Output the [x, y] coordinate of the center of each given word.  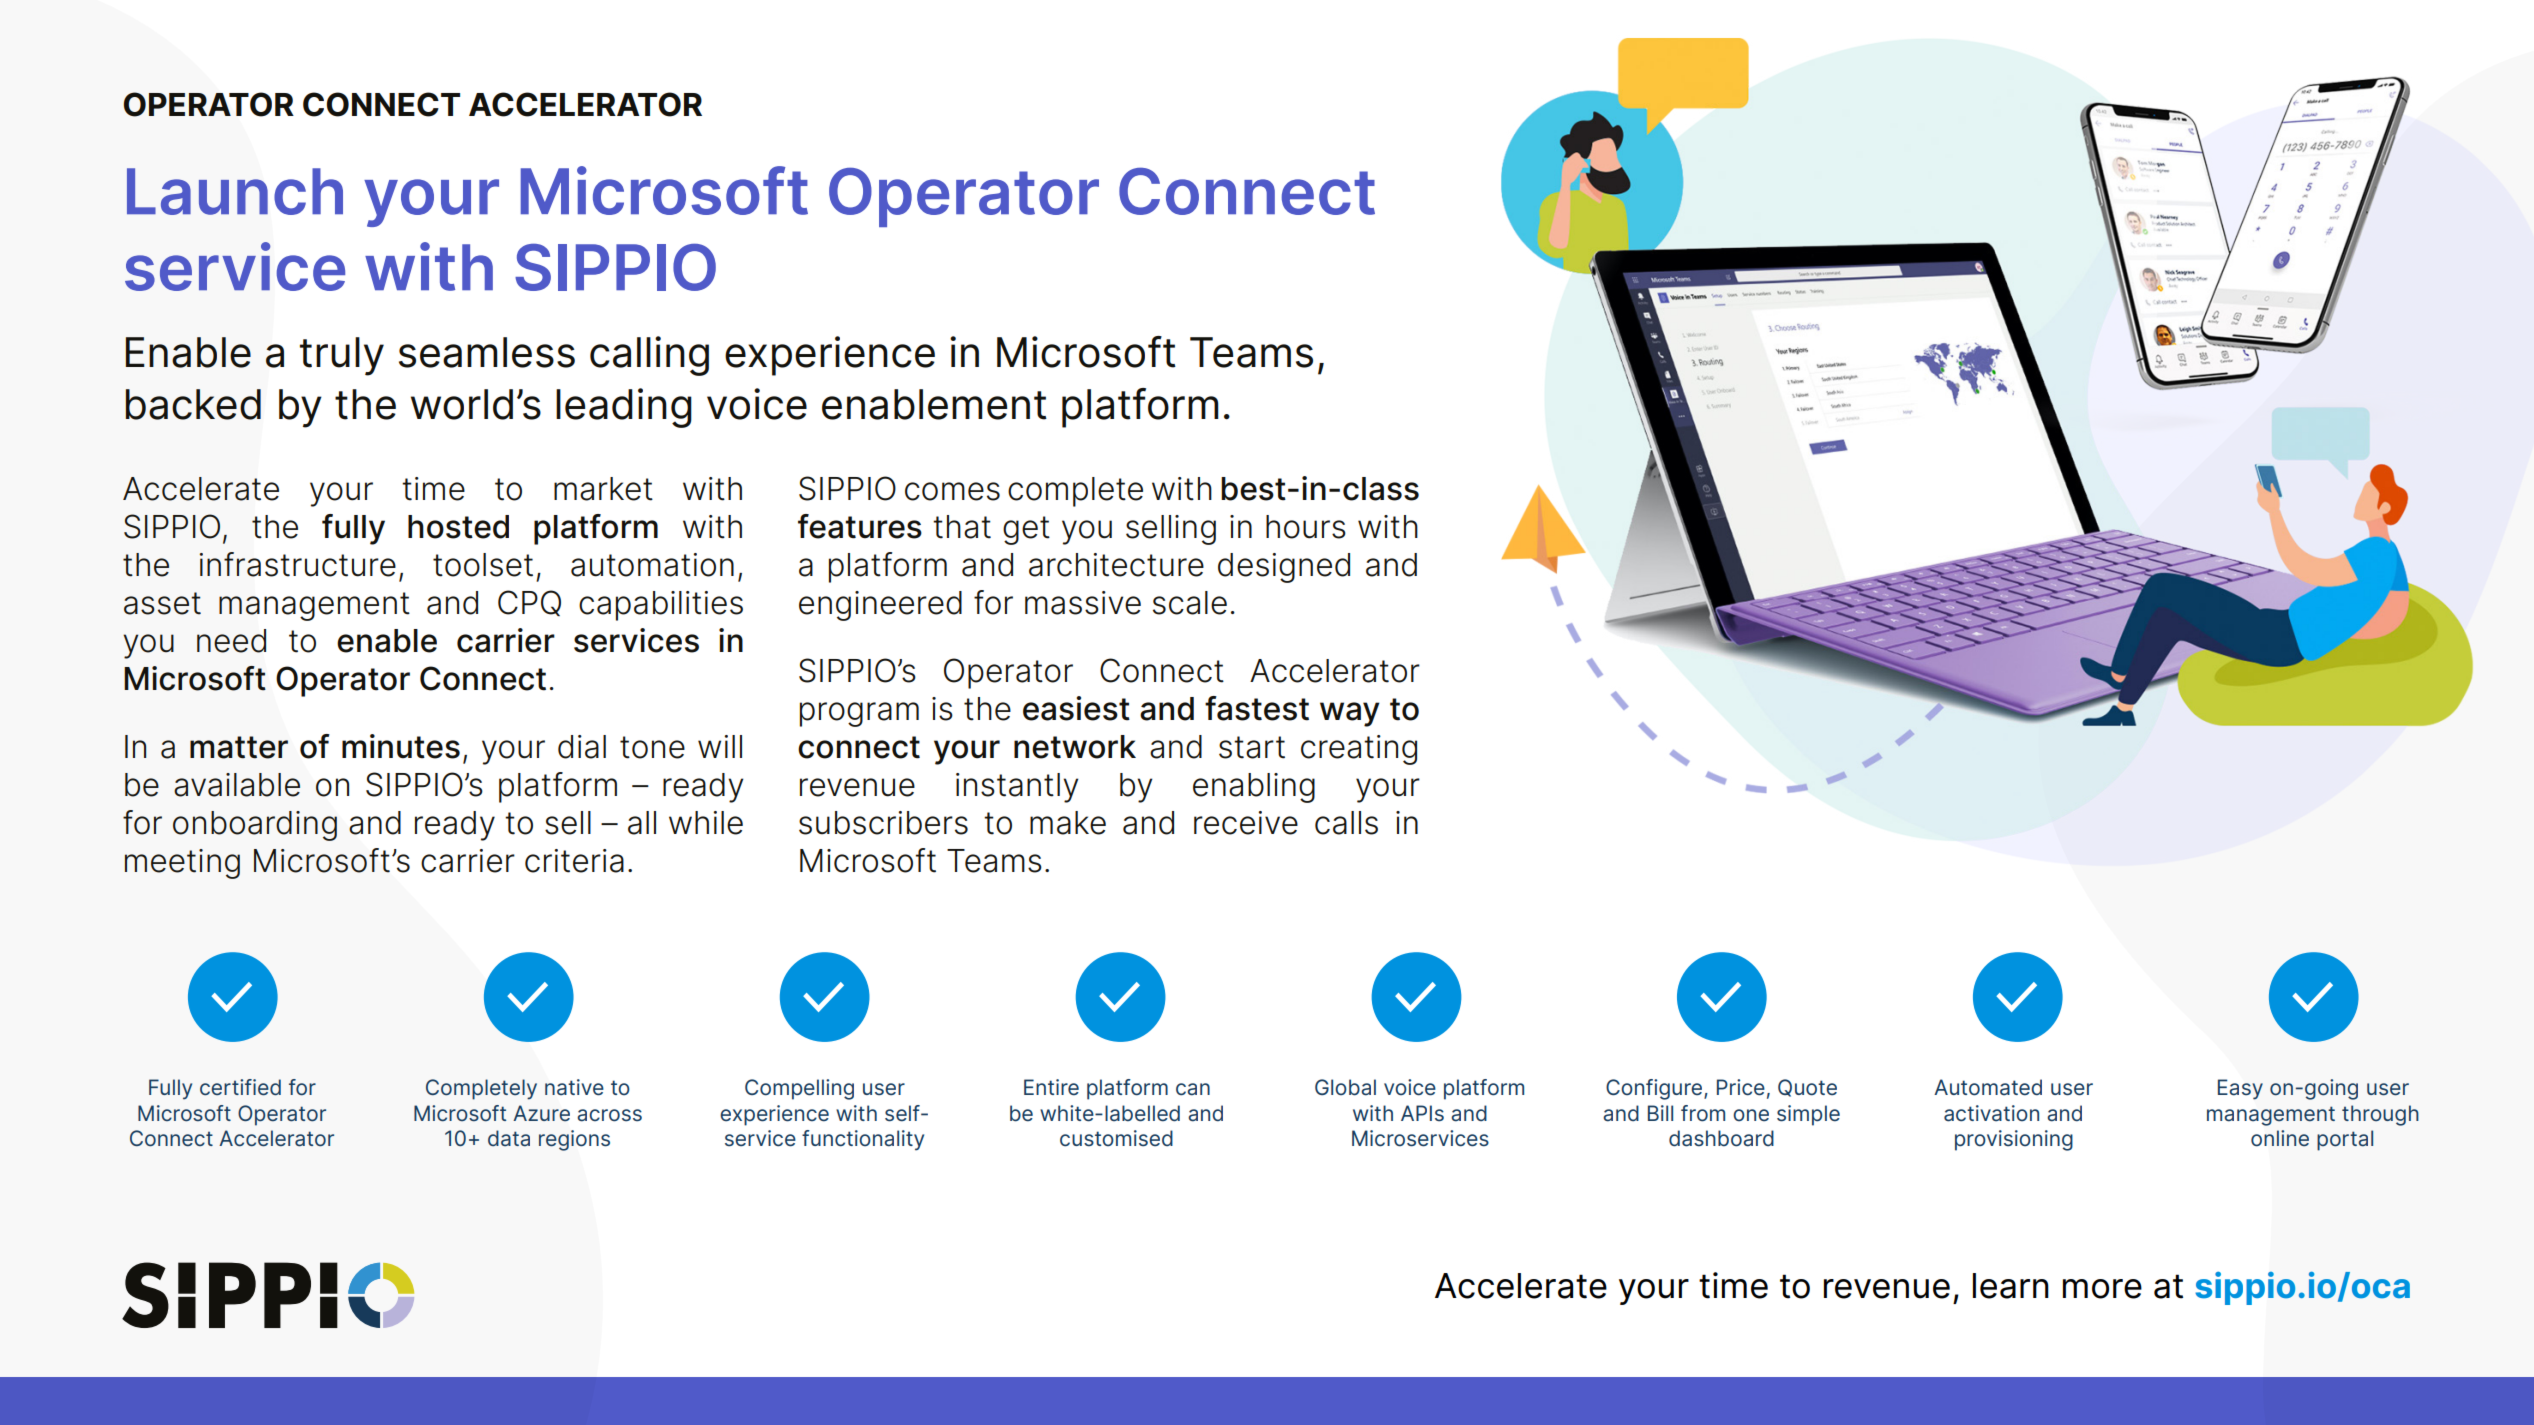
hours [1306, 527]
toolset [483, 565]
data [509, 1138]
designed [1284, 568]
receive [1246, 823]
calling [649, 356]
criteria [574, 861]
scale [1190, 603]
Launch [235, 191]
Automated [1988, 1087]
